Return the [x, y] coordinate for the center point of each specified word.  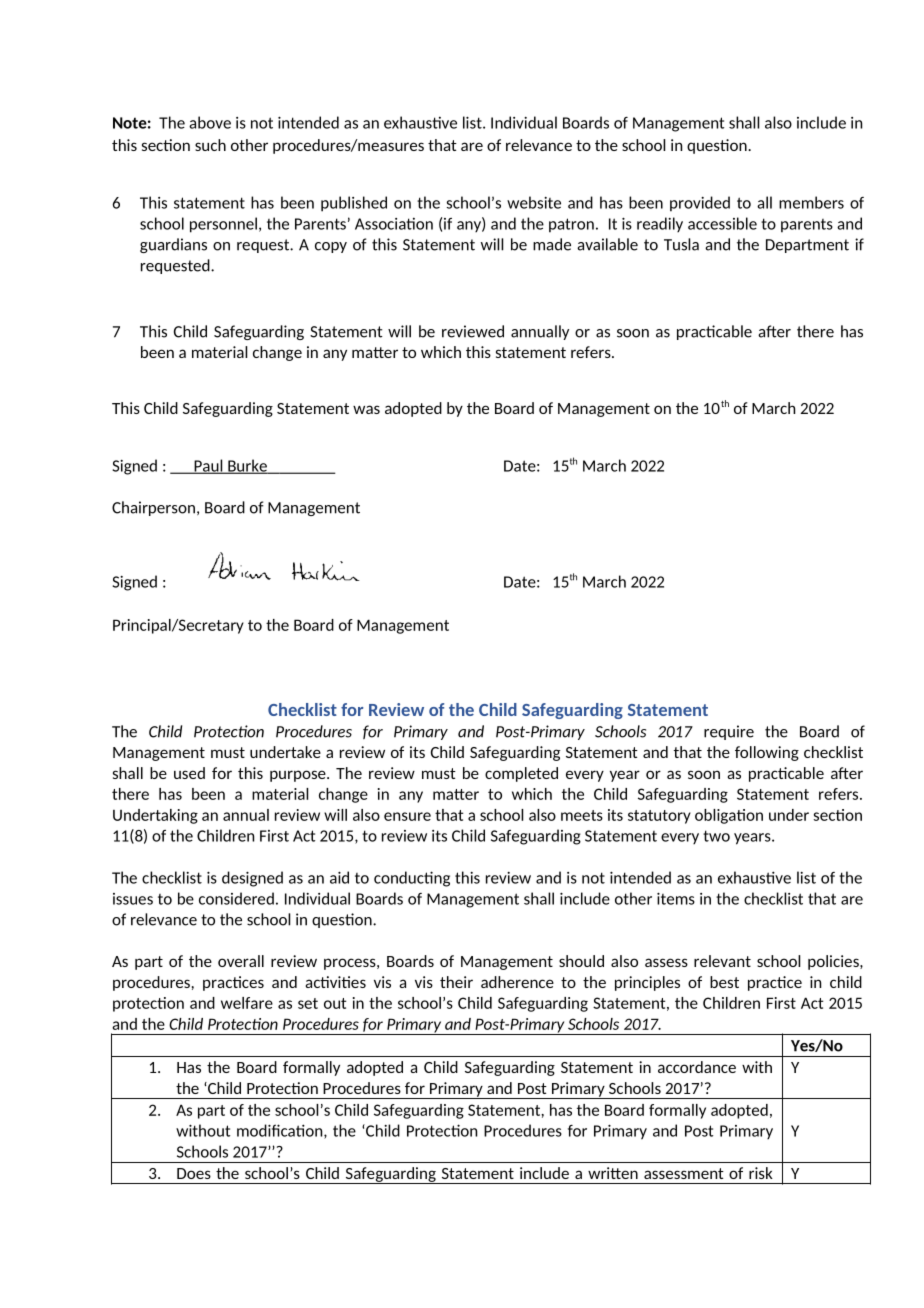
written [613, 1173]
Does [194, 1173]
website [534, 202]
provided [700, 204]
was [366, 409]
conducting [412, 879]
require [729, 732]
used [189, 773]
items [676, 898]
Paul [208, 466]
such [210, 145]
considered [236, 898]
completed [521, 774]
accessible [722, 223]
